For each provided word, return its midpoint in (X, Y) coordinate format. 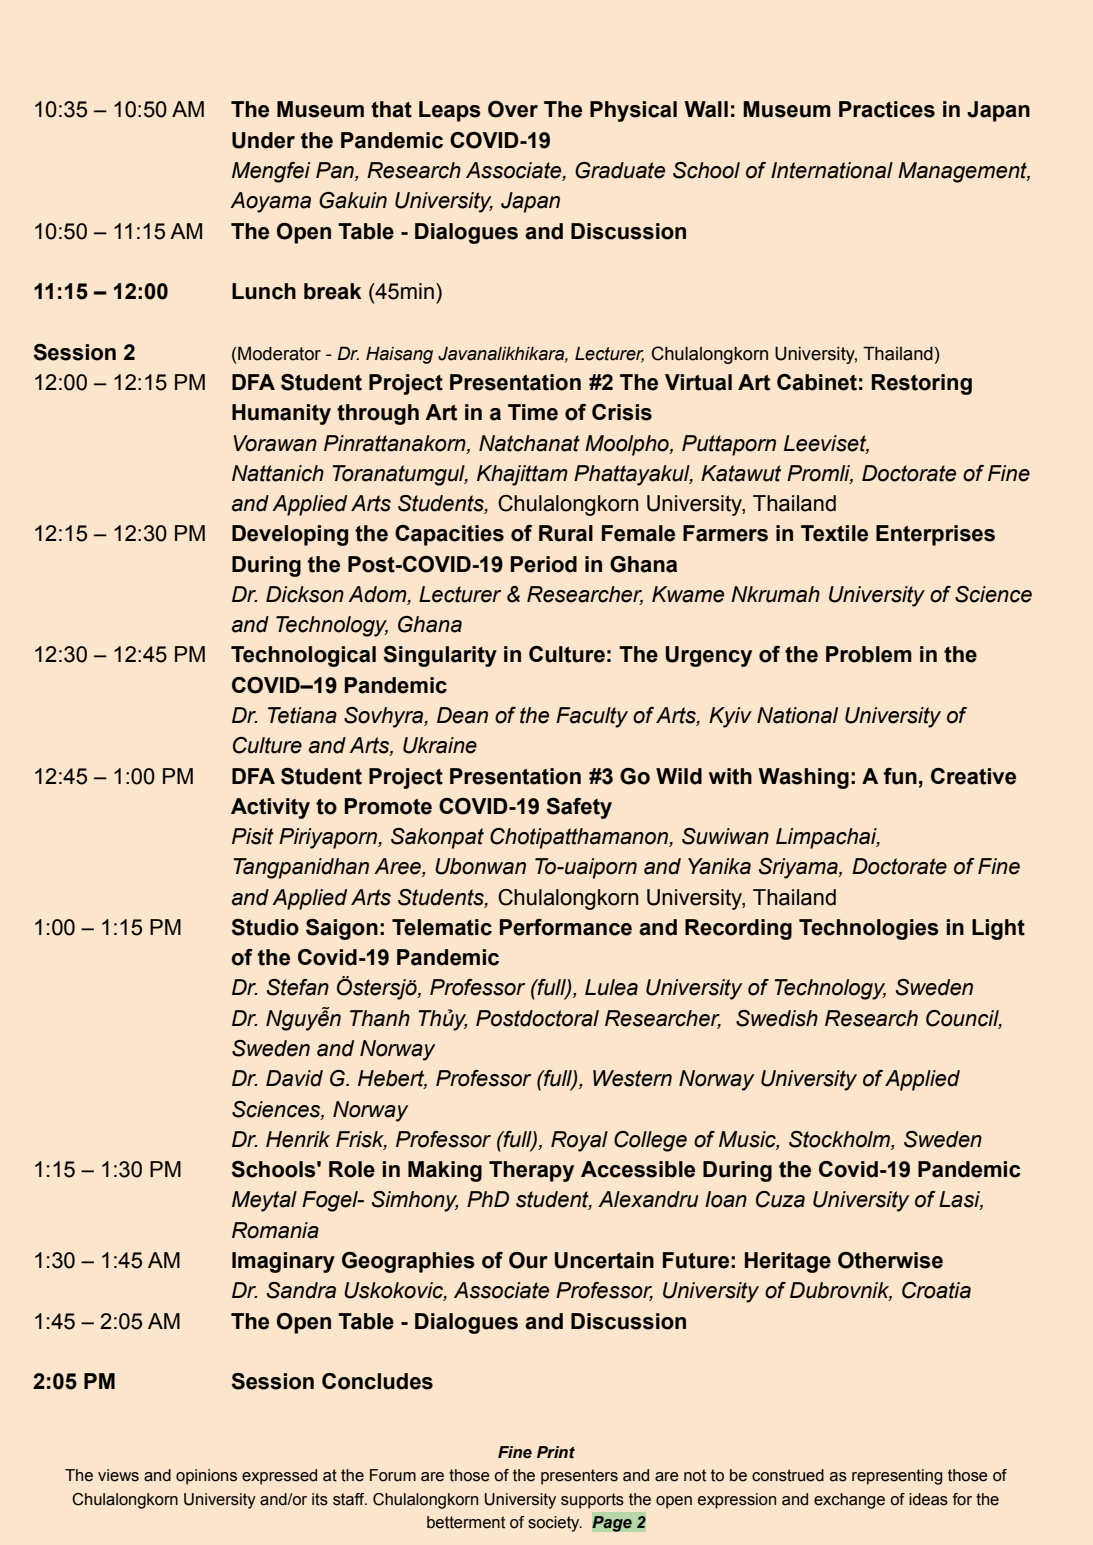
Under (263, 140)
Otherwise (890, 1260)
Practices (887, 109)
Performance (566, 927)
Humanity (281, 414)
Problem (869, 654)
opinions (206, 1477)
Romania (275, 1230)
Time (533, 412)
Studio (265, 927)
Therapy (531, 1171)
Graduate (620, 170)
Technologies (869, 929)
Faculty (592, 717)
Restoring (922, 384)
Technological (303, 656)
